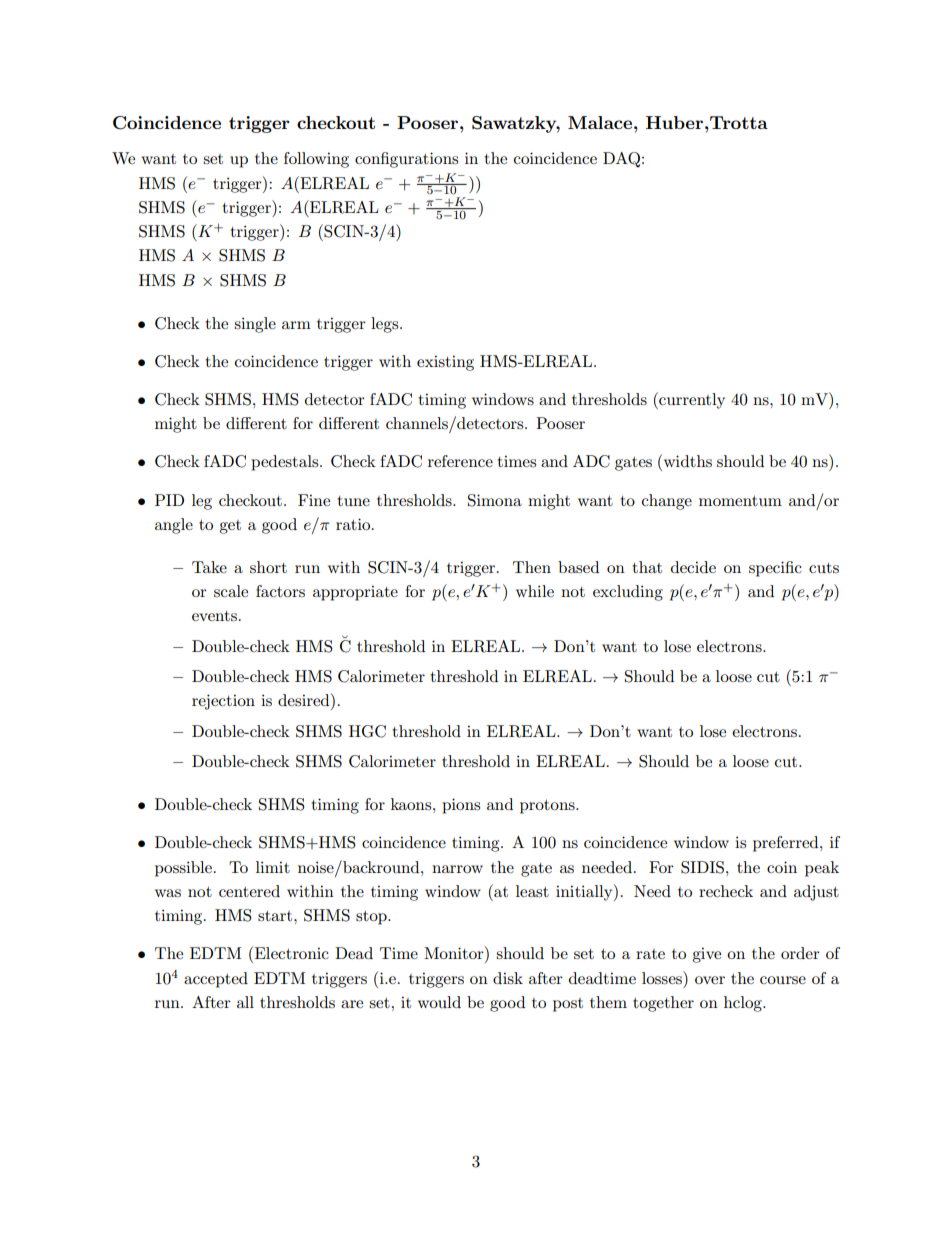 The width and height of the screenshot is (952, 1233). What do you see at coordinates (216, 980) in the screenshot?
I see `accepted` at bounding box center [216, 980].
